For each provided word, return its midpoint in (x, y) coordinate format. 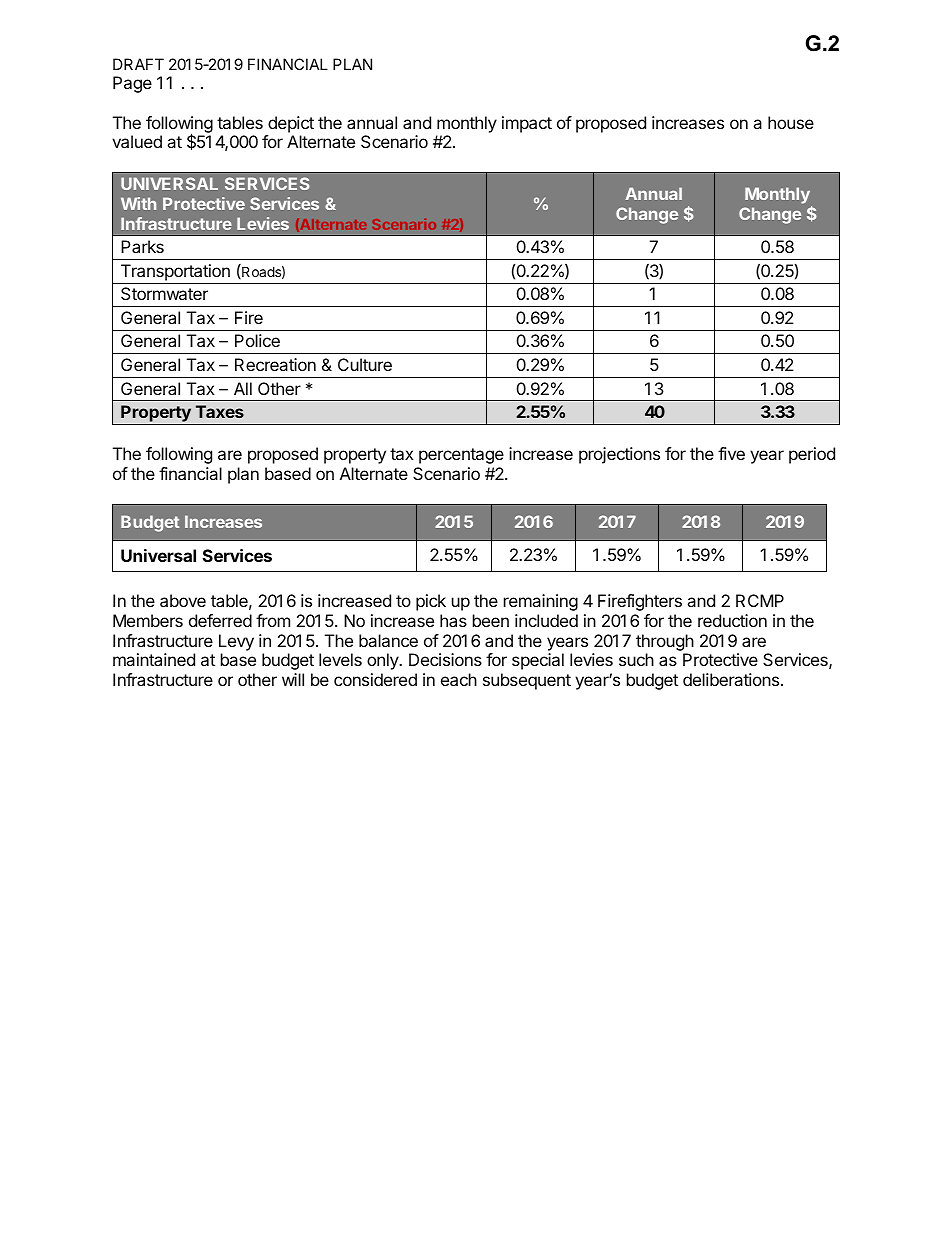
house (791, 122)
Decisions (445, 659)
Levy (236, 642)
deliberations (731, 679)
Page (132, 84)
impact (527, 124)
